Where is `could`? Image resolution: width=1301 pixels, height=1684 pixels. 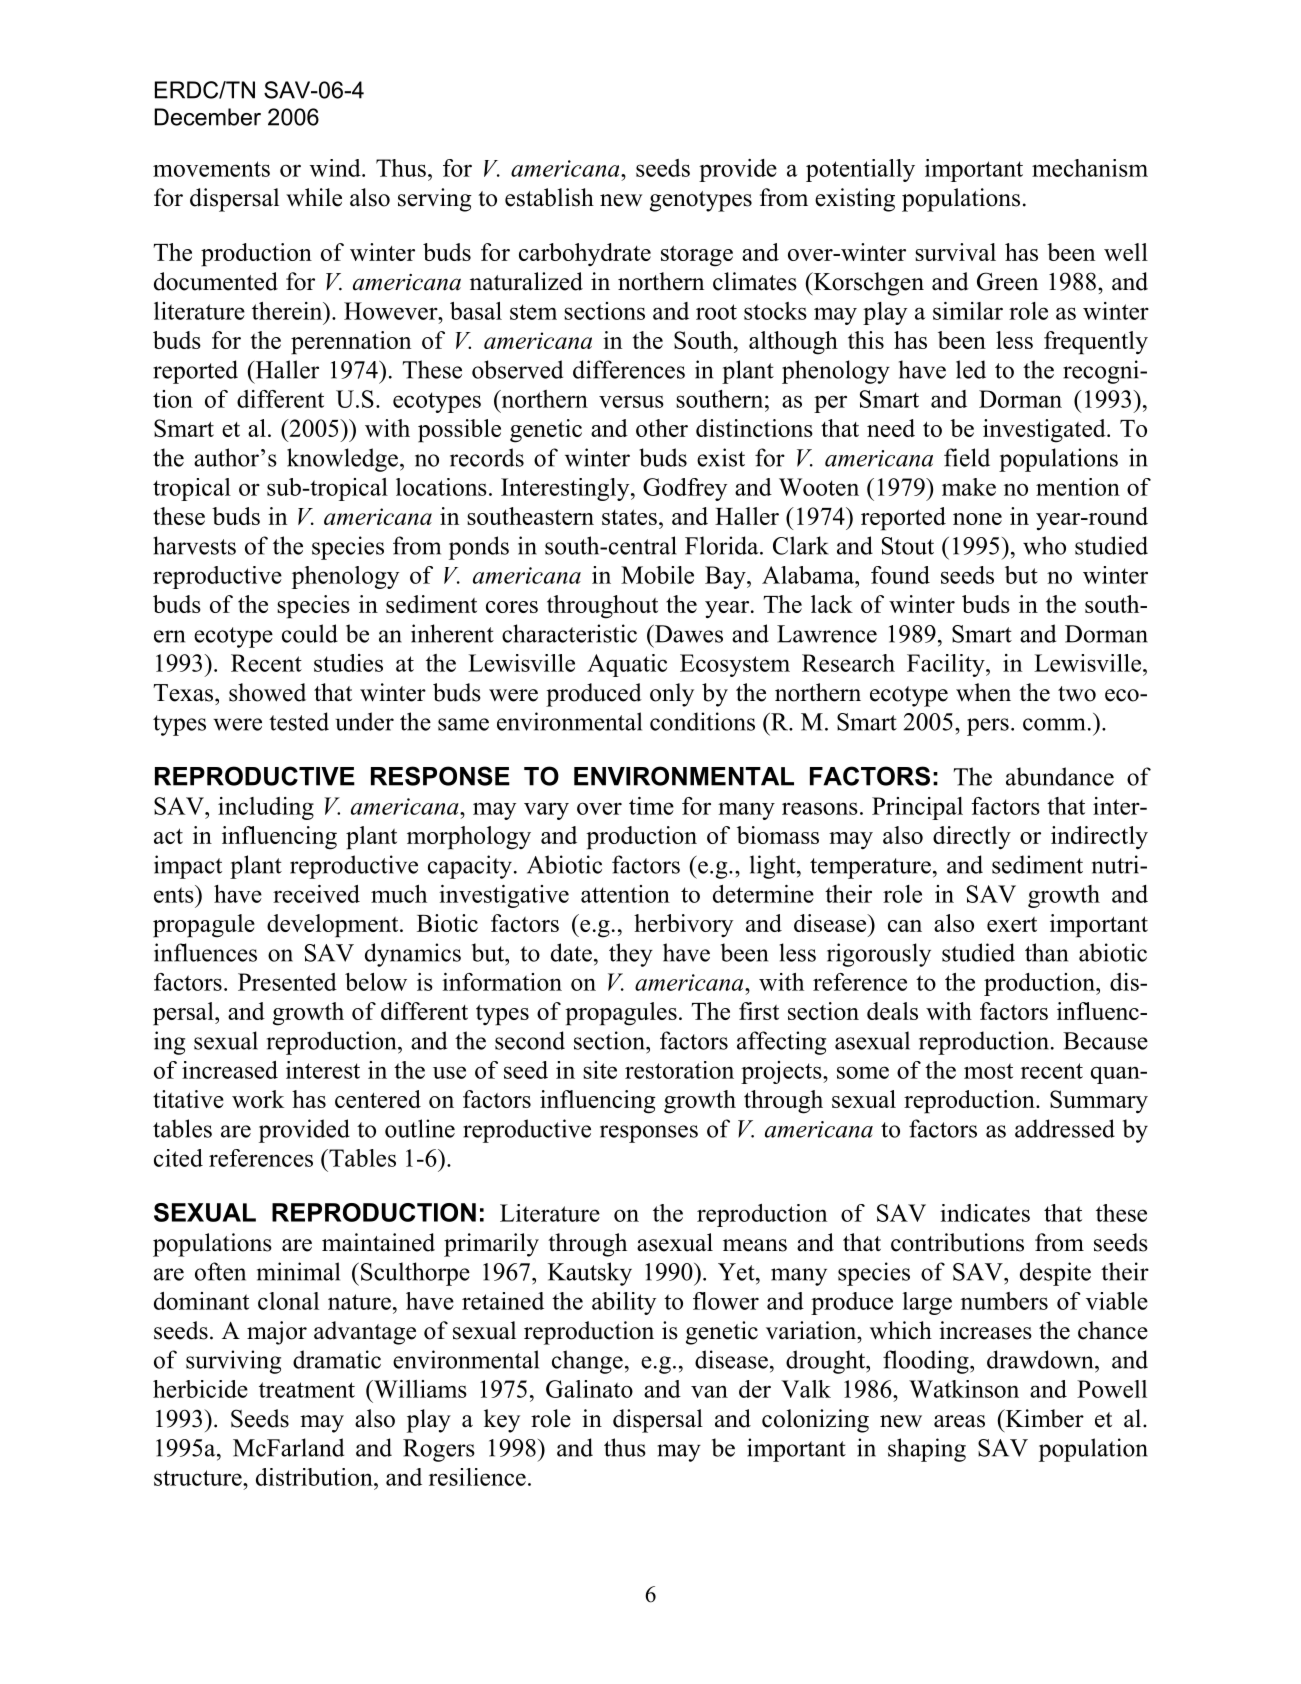 could is located at coordinates (310, 633).
